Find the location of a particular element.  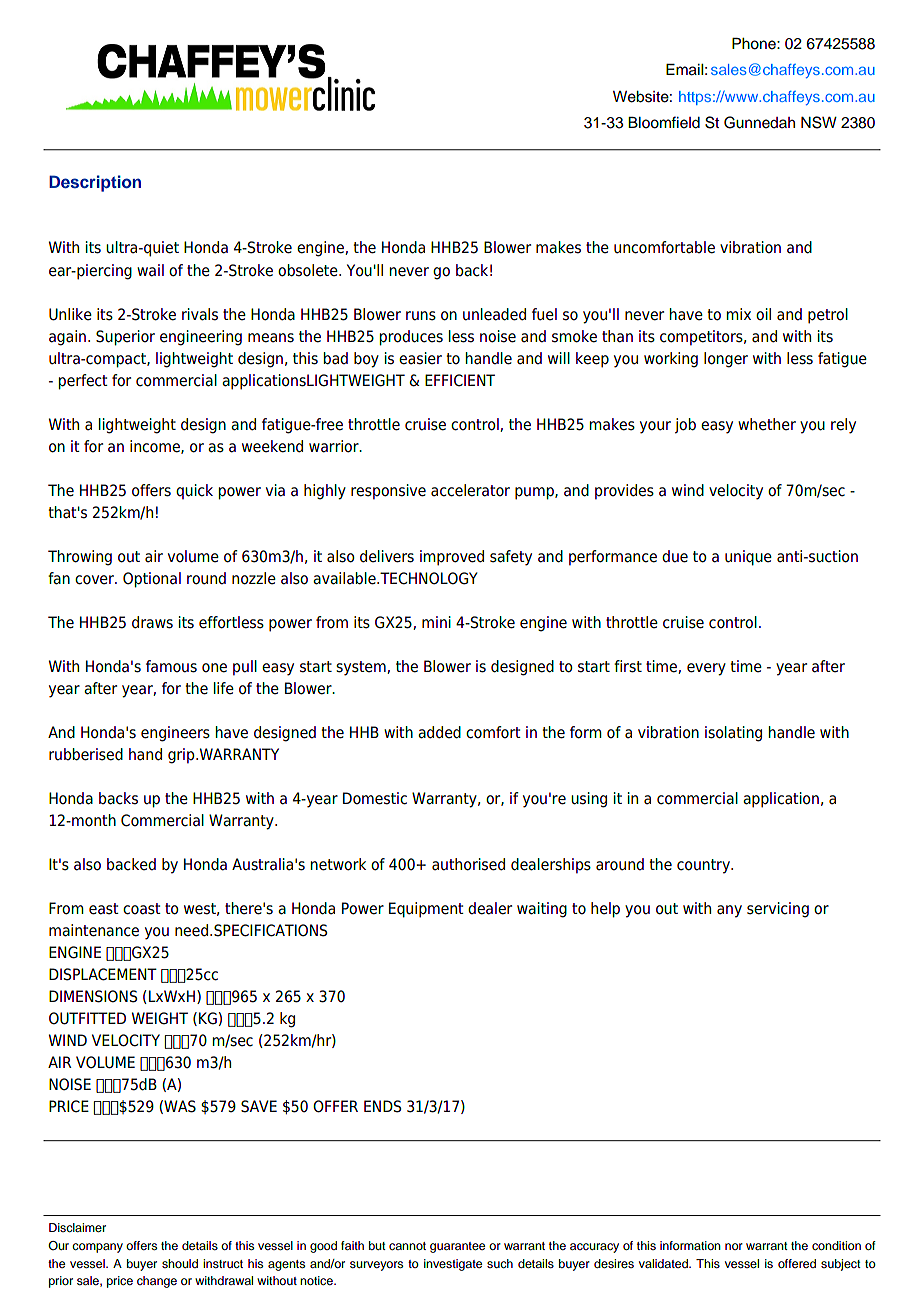

NSW is located at coordinates (819, 122).
